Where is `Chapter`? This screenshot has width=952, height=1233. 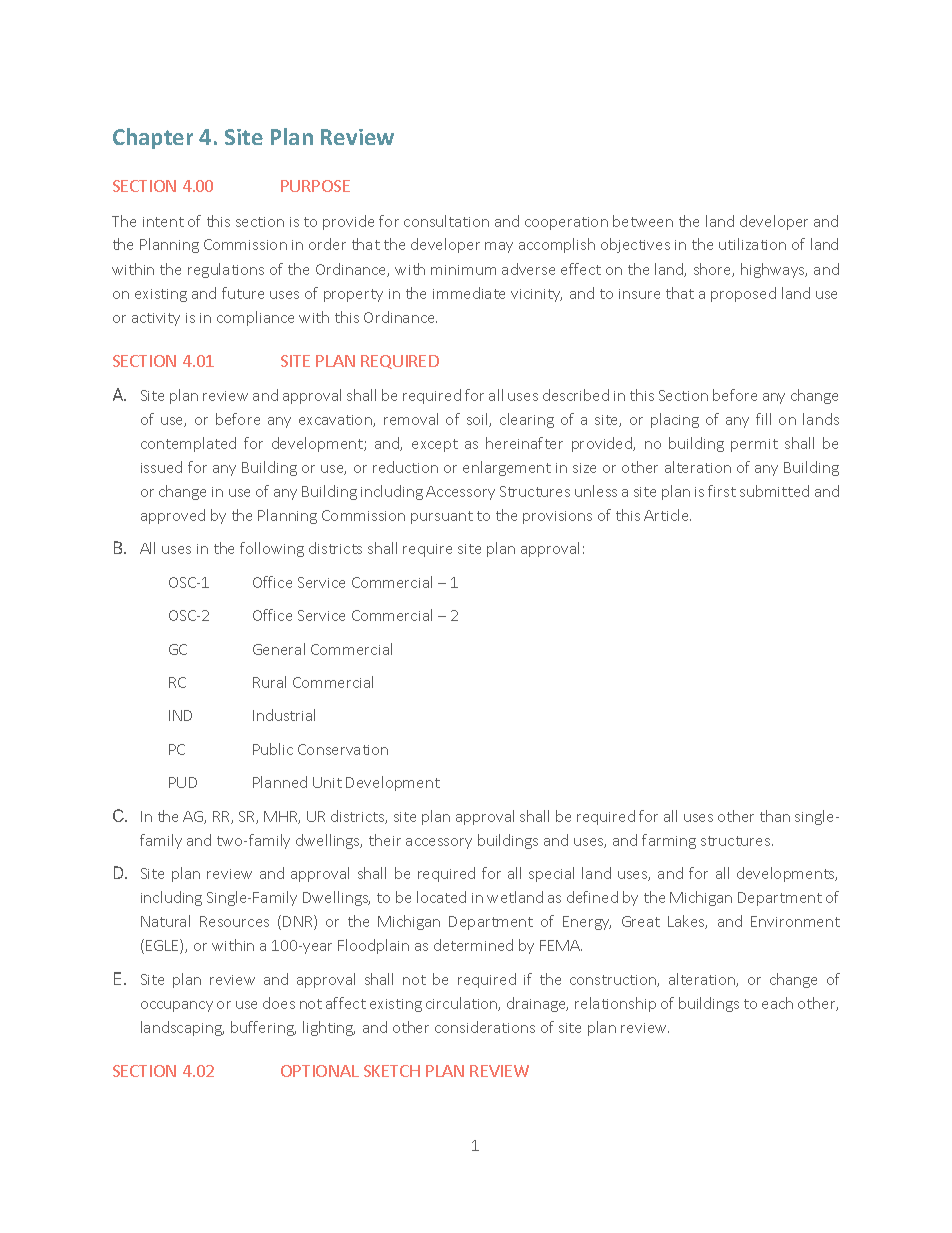 Chapter is located at coordinates (153, 138).
